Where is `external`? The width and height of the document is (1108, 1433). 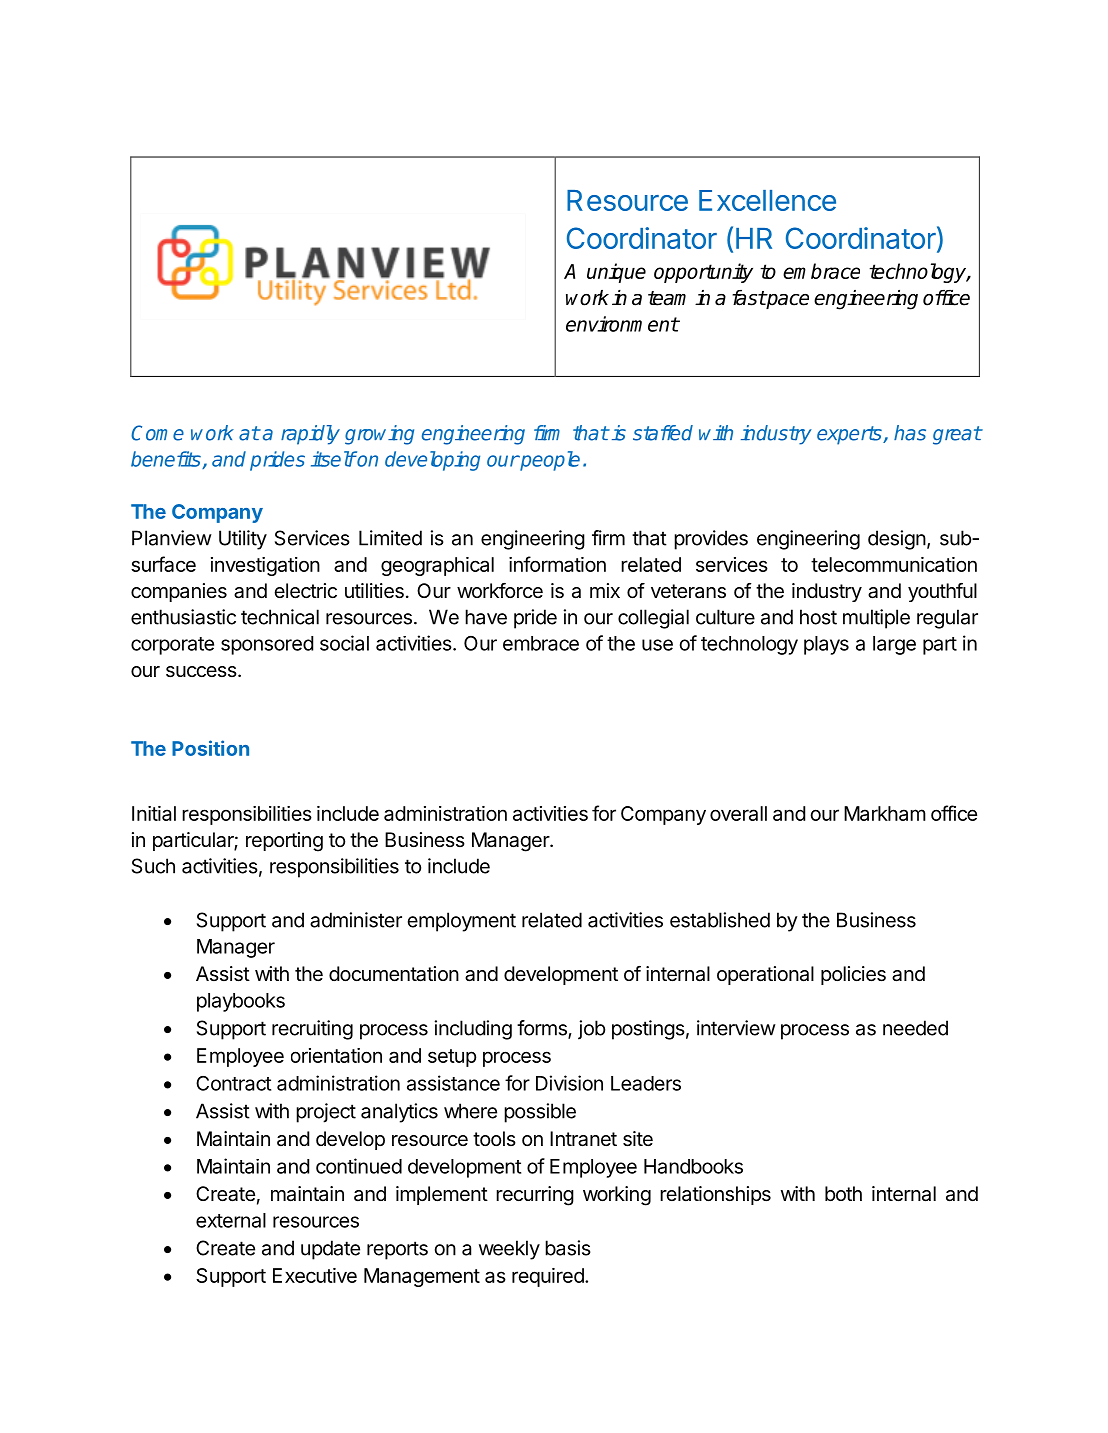 external is located at coordinates (231, 1220).
